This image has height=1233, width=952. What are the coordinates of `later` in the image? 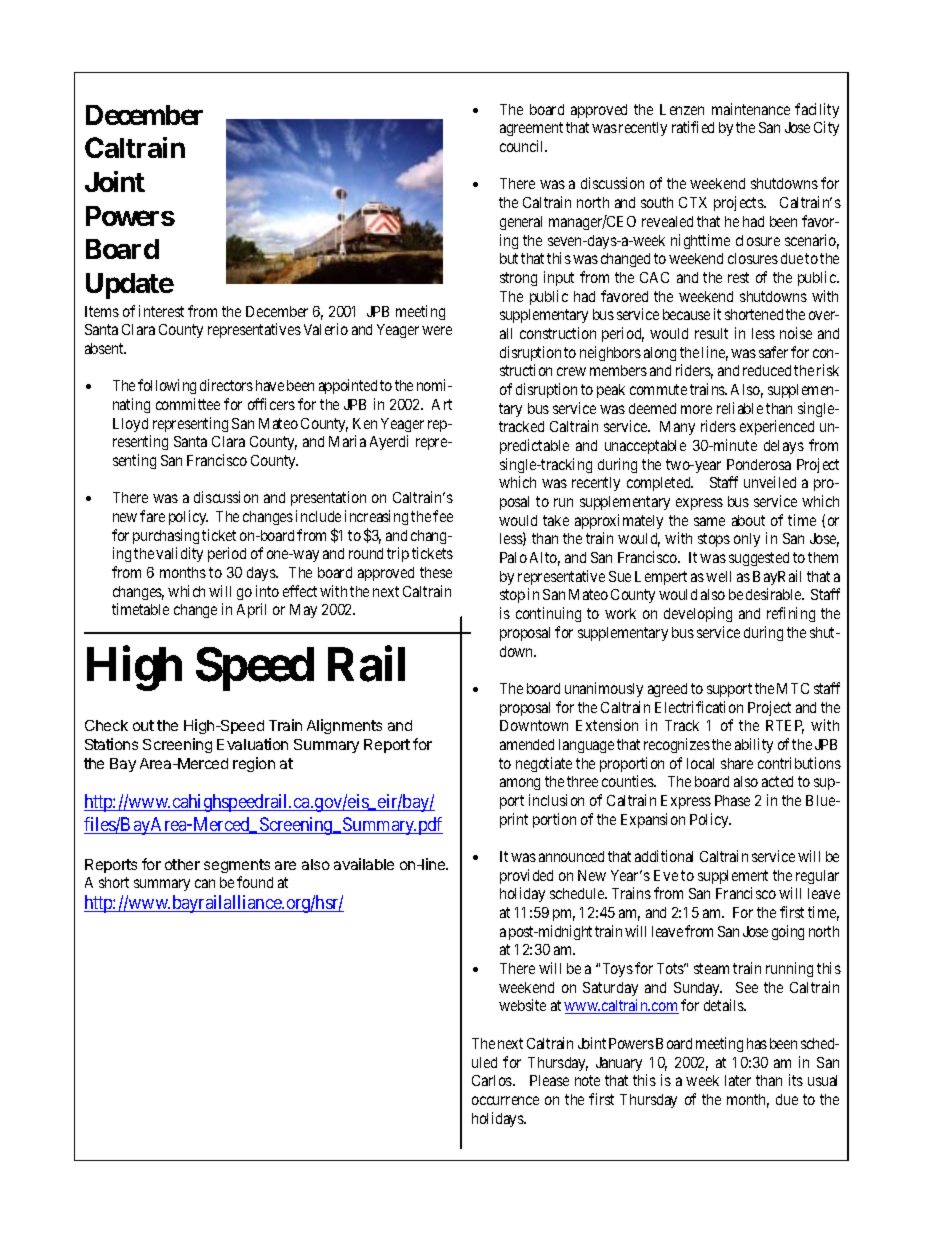 It's located at (738, 1080).
